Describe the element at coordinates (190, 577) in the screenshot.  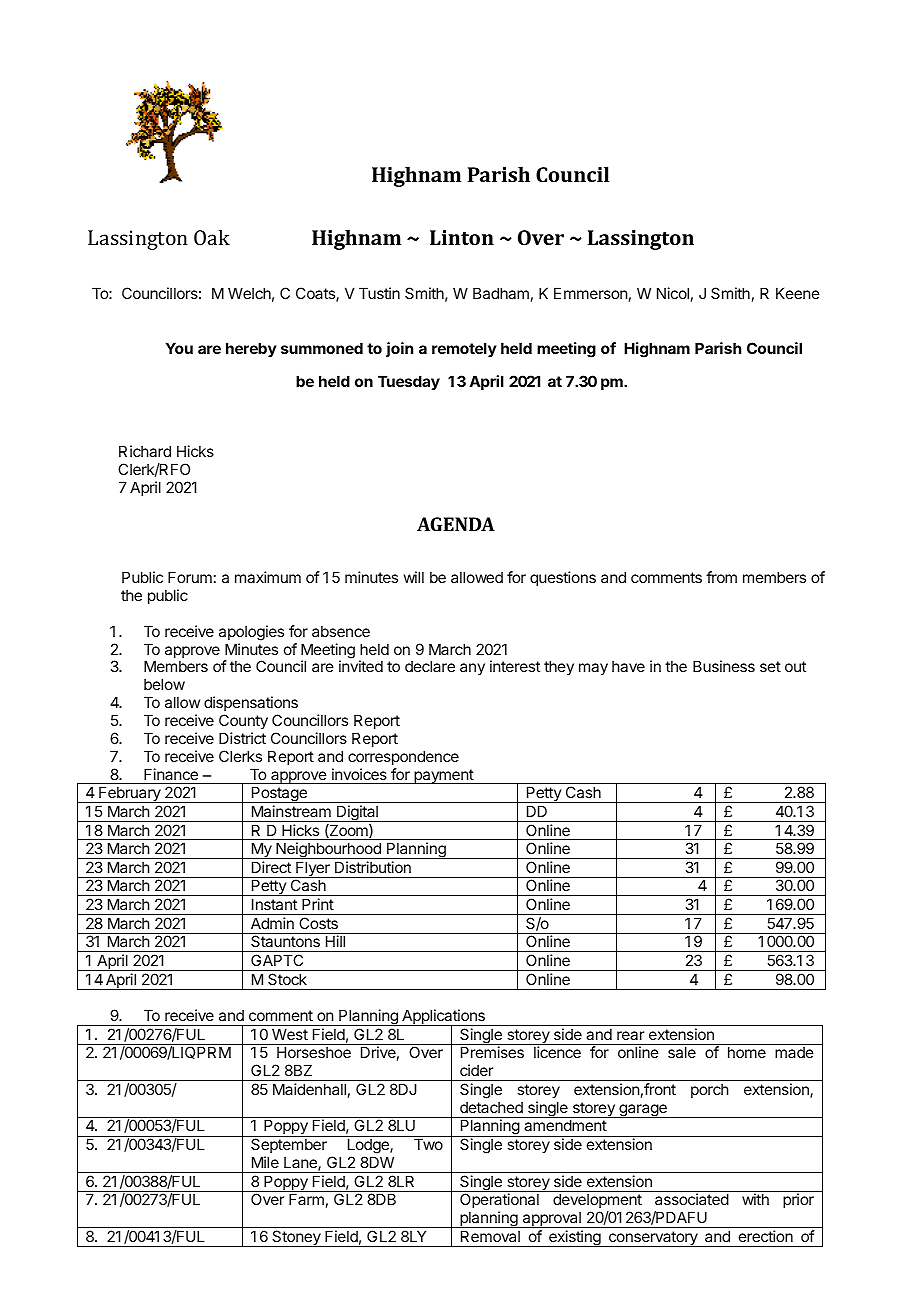
I see `Forum` at that location.
